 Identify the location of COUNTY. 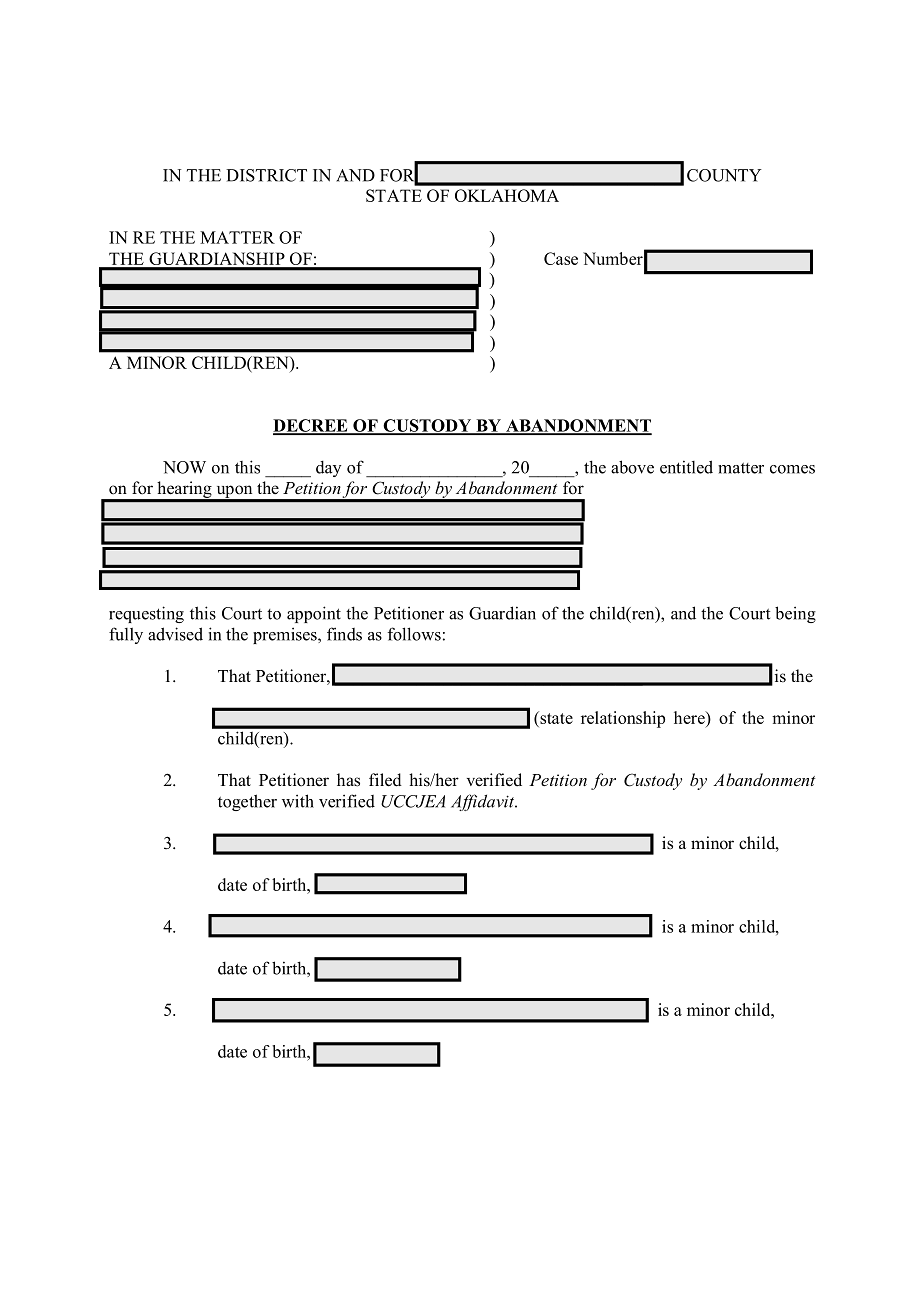
(724, 175).
